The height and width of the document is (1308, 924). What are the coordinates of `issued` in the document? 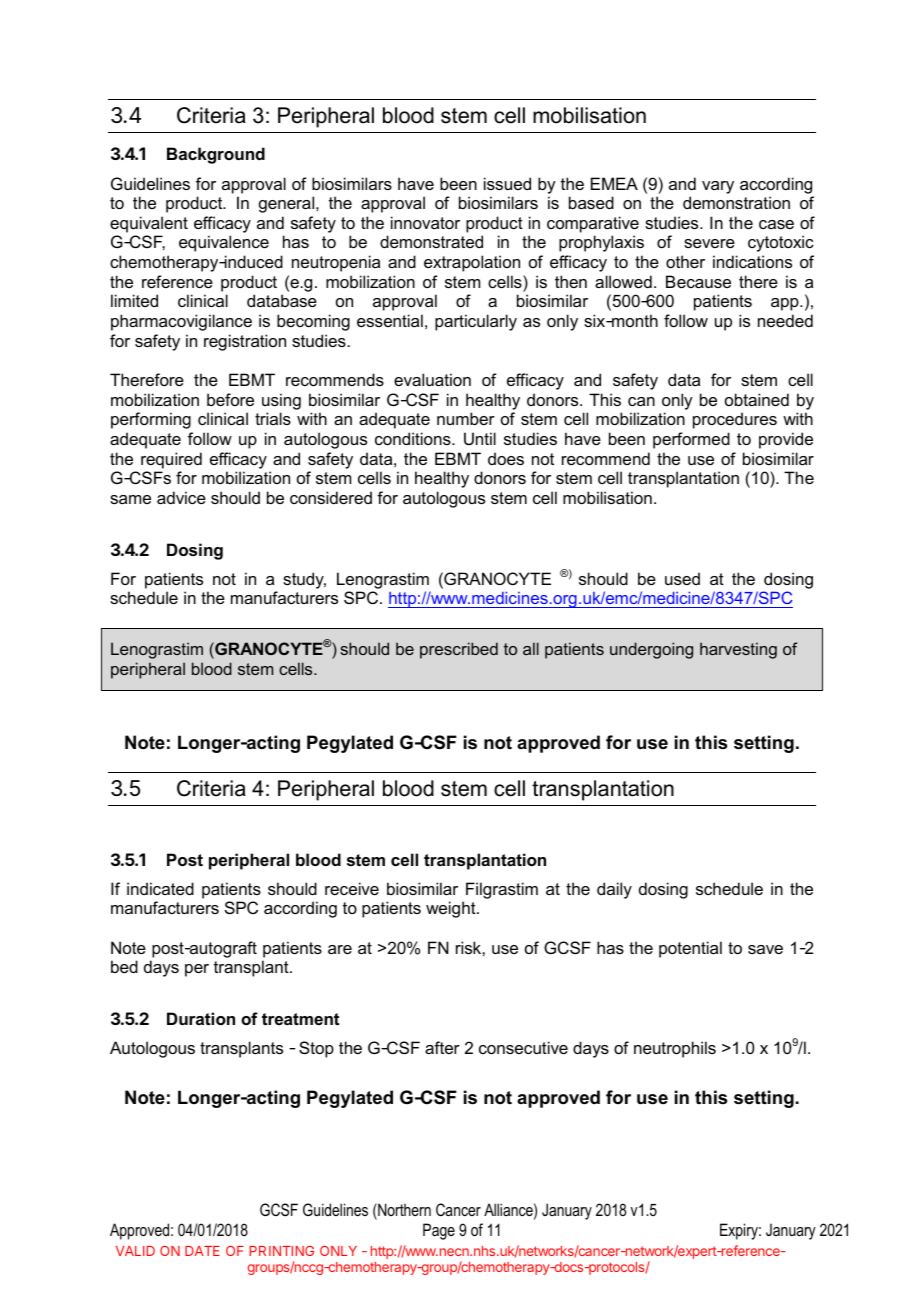 It's located at (507, 183).
